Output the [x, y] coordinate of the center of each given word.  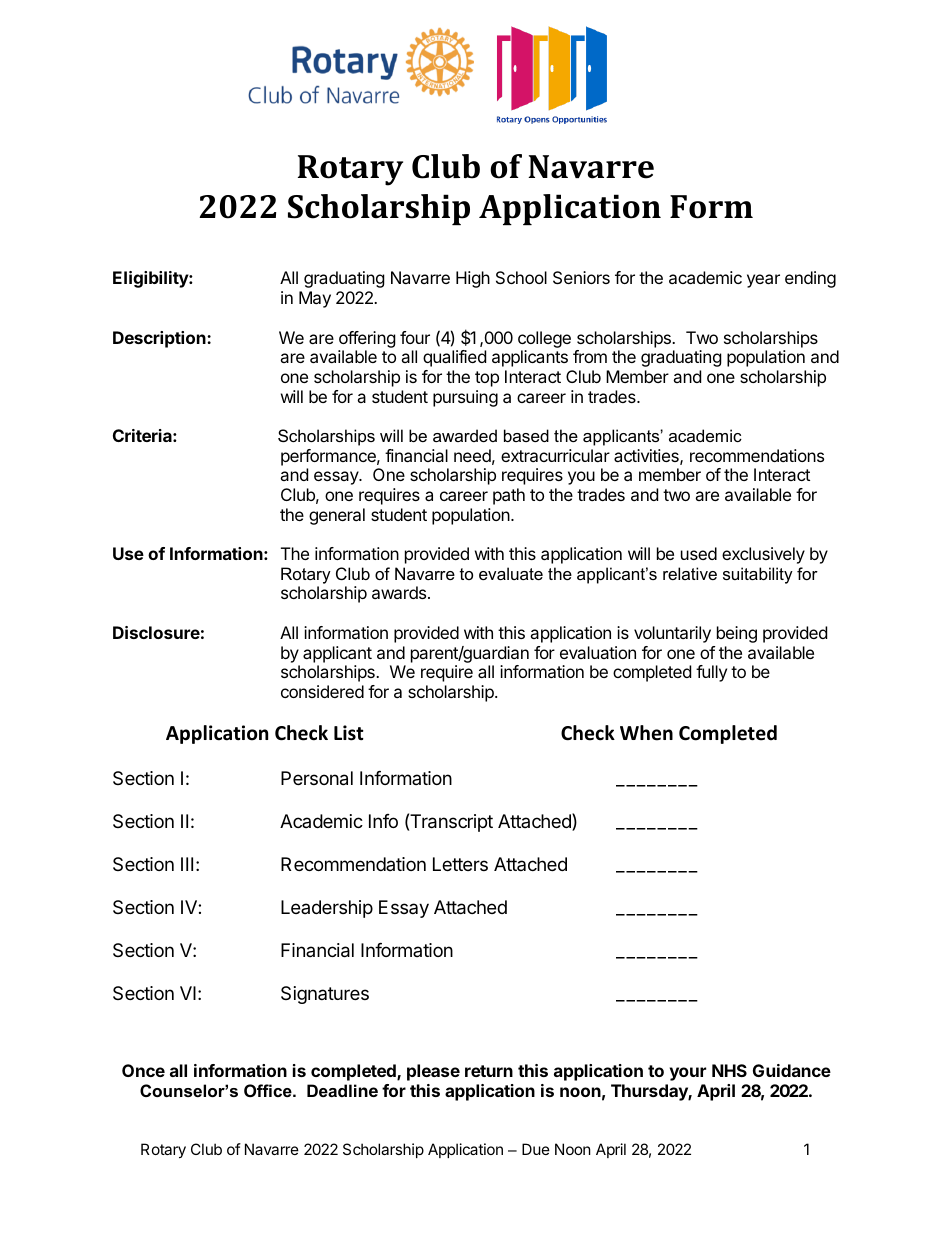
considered [322, 691]
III [187, 864]
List [349, 733]
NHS [729, 1070]
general [337, 516]
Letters [460, 864]
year [763, 281]
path [509, 496]
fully [711, 673]
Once [143, 1070]
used [699, 553]
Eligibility [151, 279]
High [473, 279]
